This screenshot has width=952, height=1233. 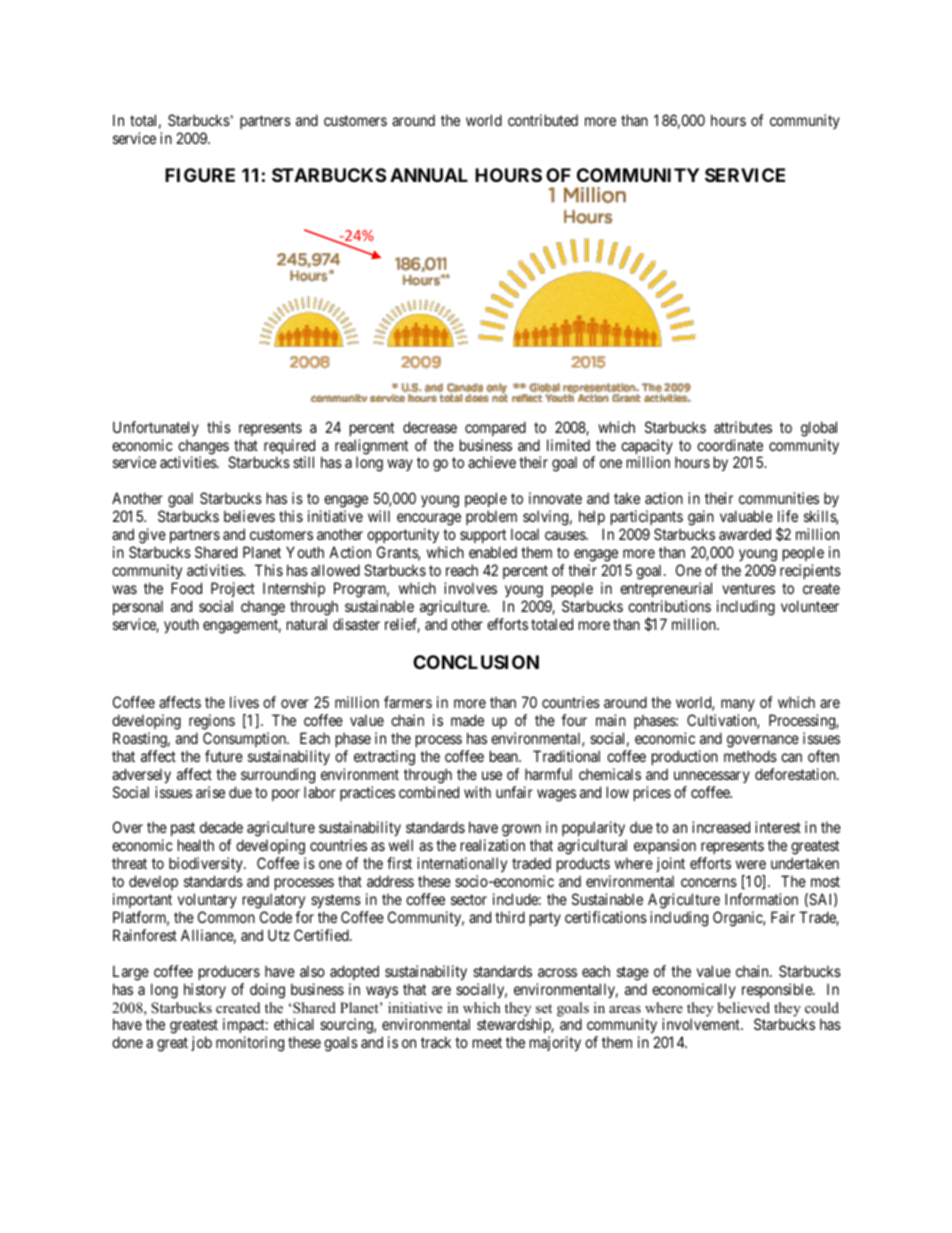 What do you see at coordinates (470, 588) in the screenshot?
I see `involves` at bounding box center [470, 588].
